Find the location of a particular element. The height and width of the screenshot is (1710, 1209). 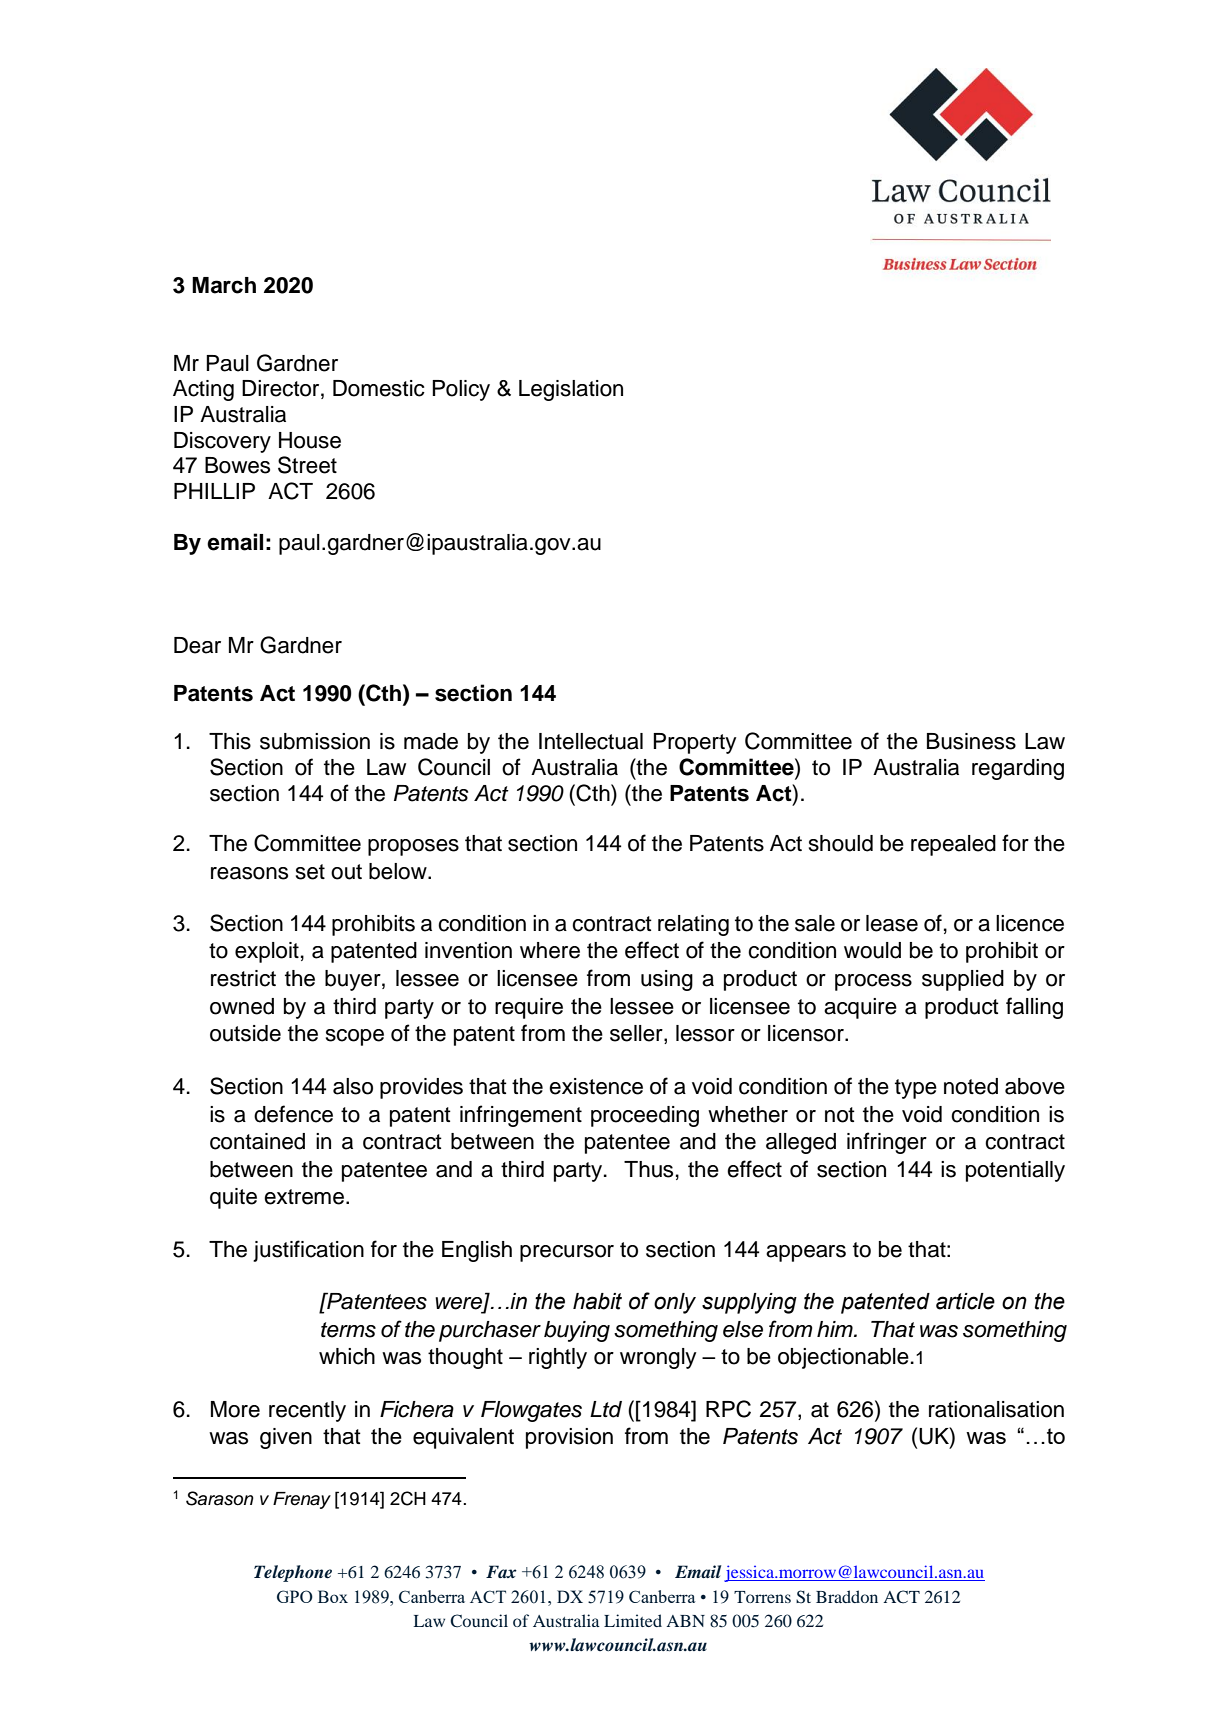

Telephone is located at coordinates (293, 1573).
